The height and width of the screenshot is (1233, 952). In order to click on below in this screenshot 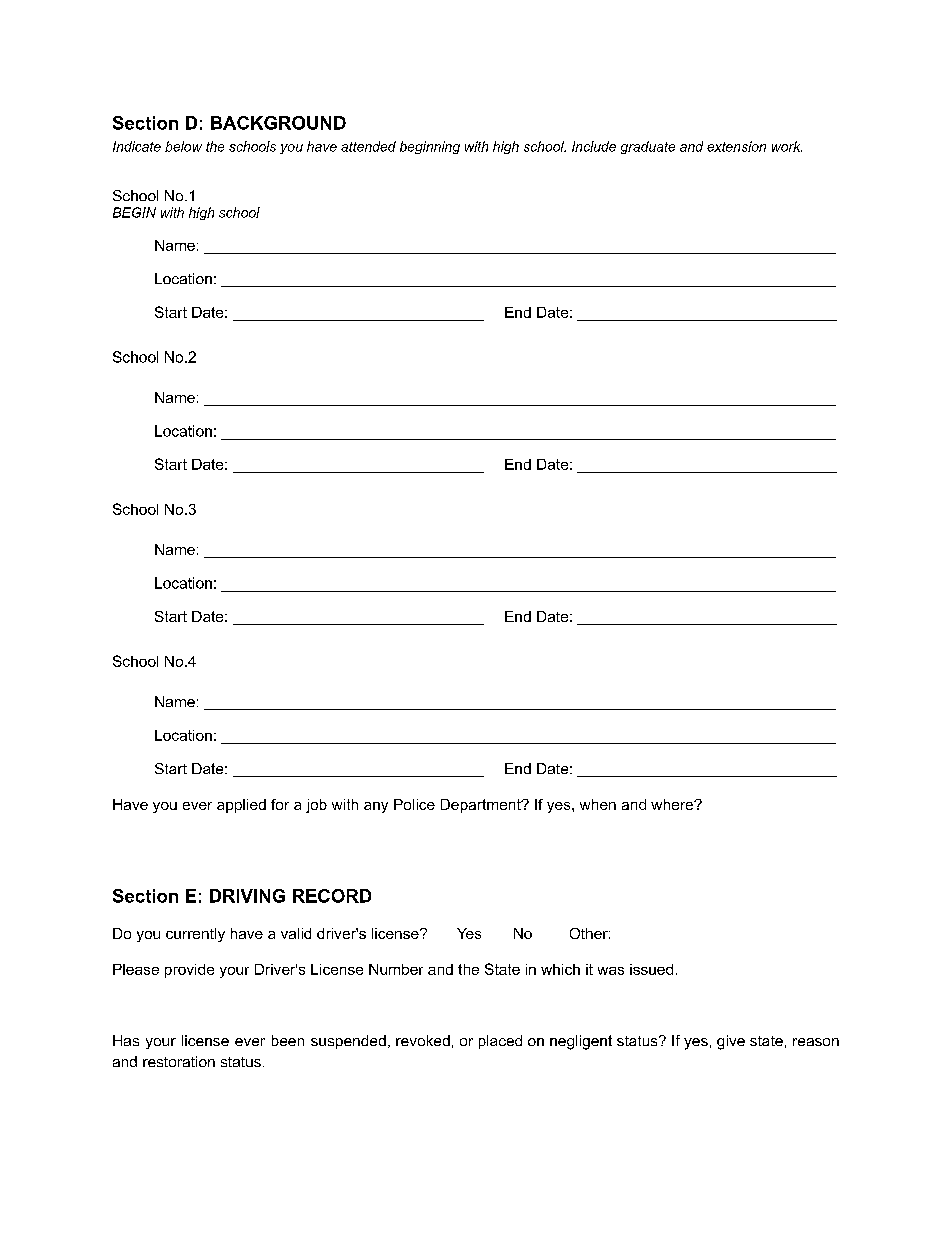, I will do `click(183, 146)`.
